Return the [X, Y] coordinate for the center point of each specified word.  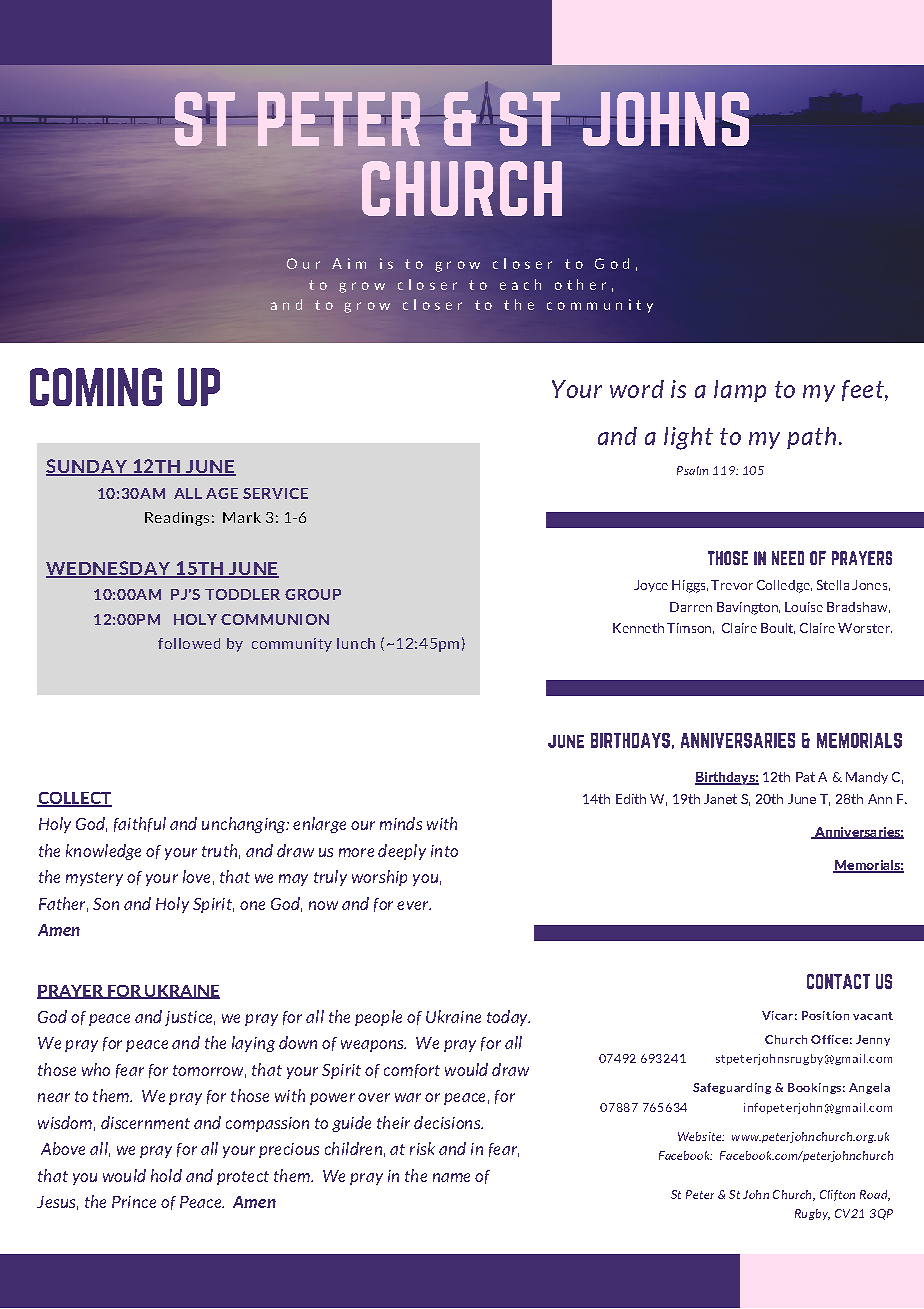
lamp [740, 391]
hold [166, 1175]
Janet [720, 799]
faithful [140, 824]
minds [401, 823]
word [637, 389]
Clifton [837, 1195]
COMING [96, 387]
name [451, 1177]
